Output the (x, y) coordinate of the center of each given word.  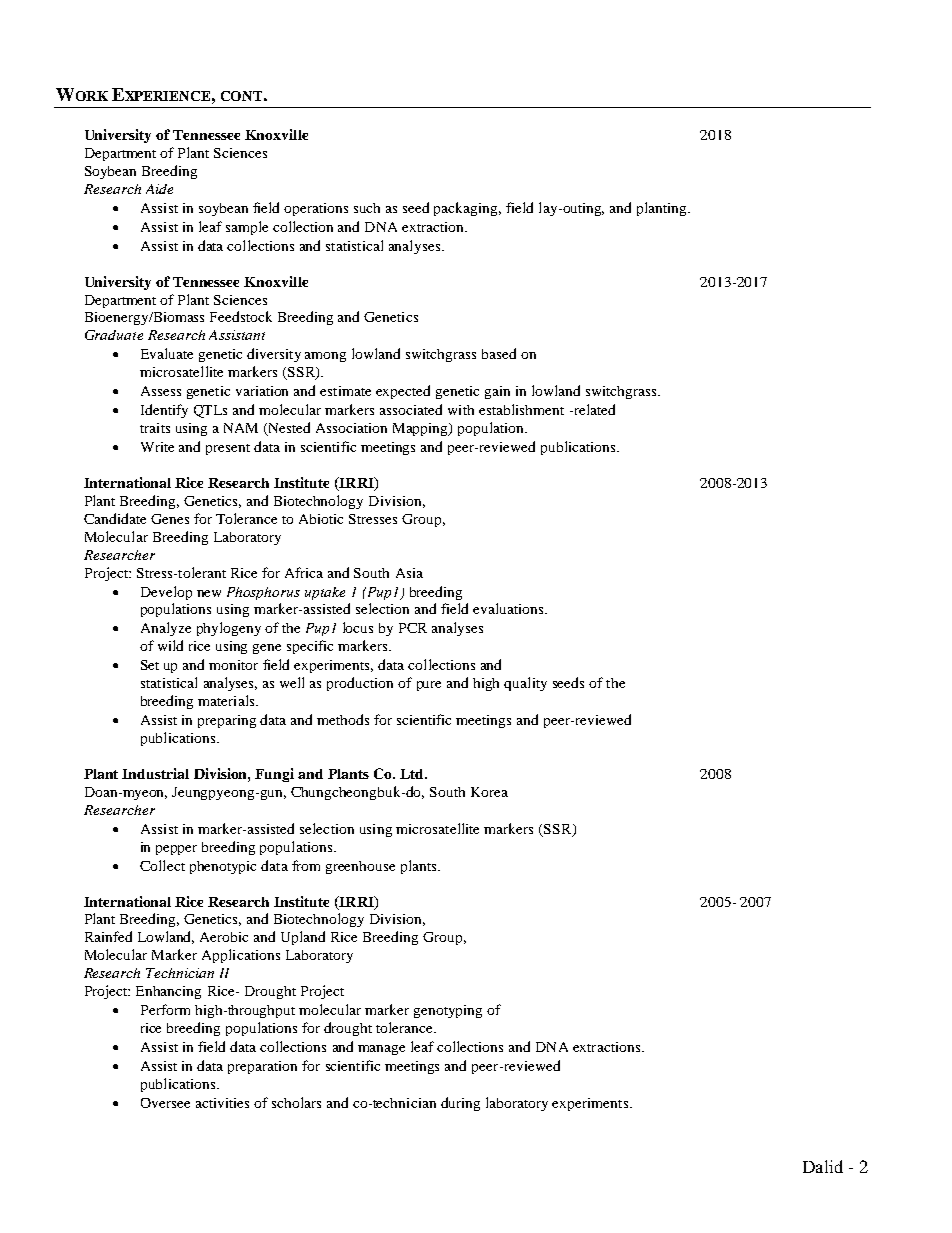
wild (170, 645)
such (367, 208)
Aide (159, 189)
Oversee (165, 1103)
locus (358, 627)
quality (525, 684)
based (499, 353)
